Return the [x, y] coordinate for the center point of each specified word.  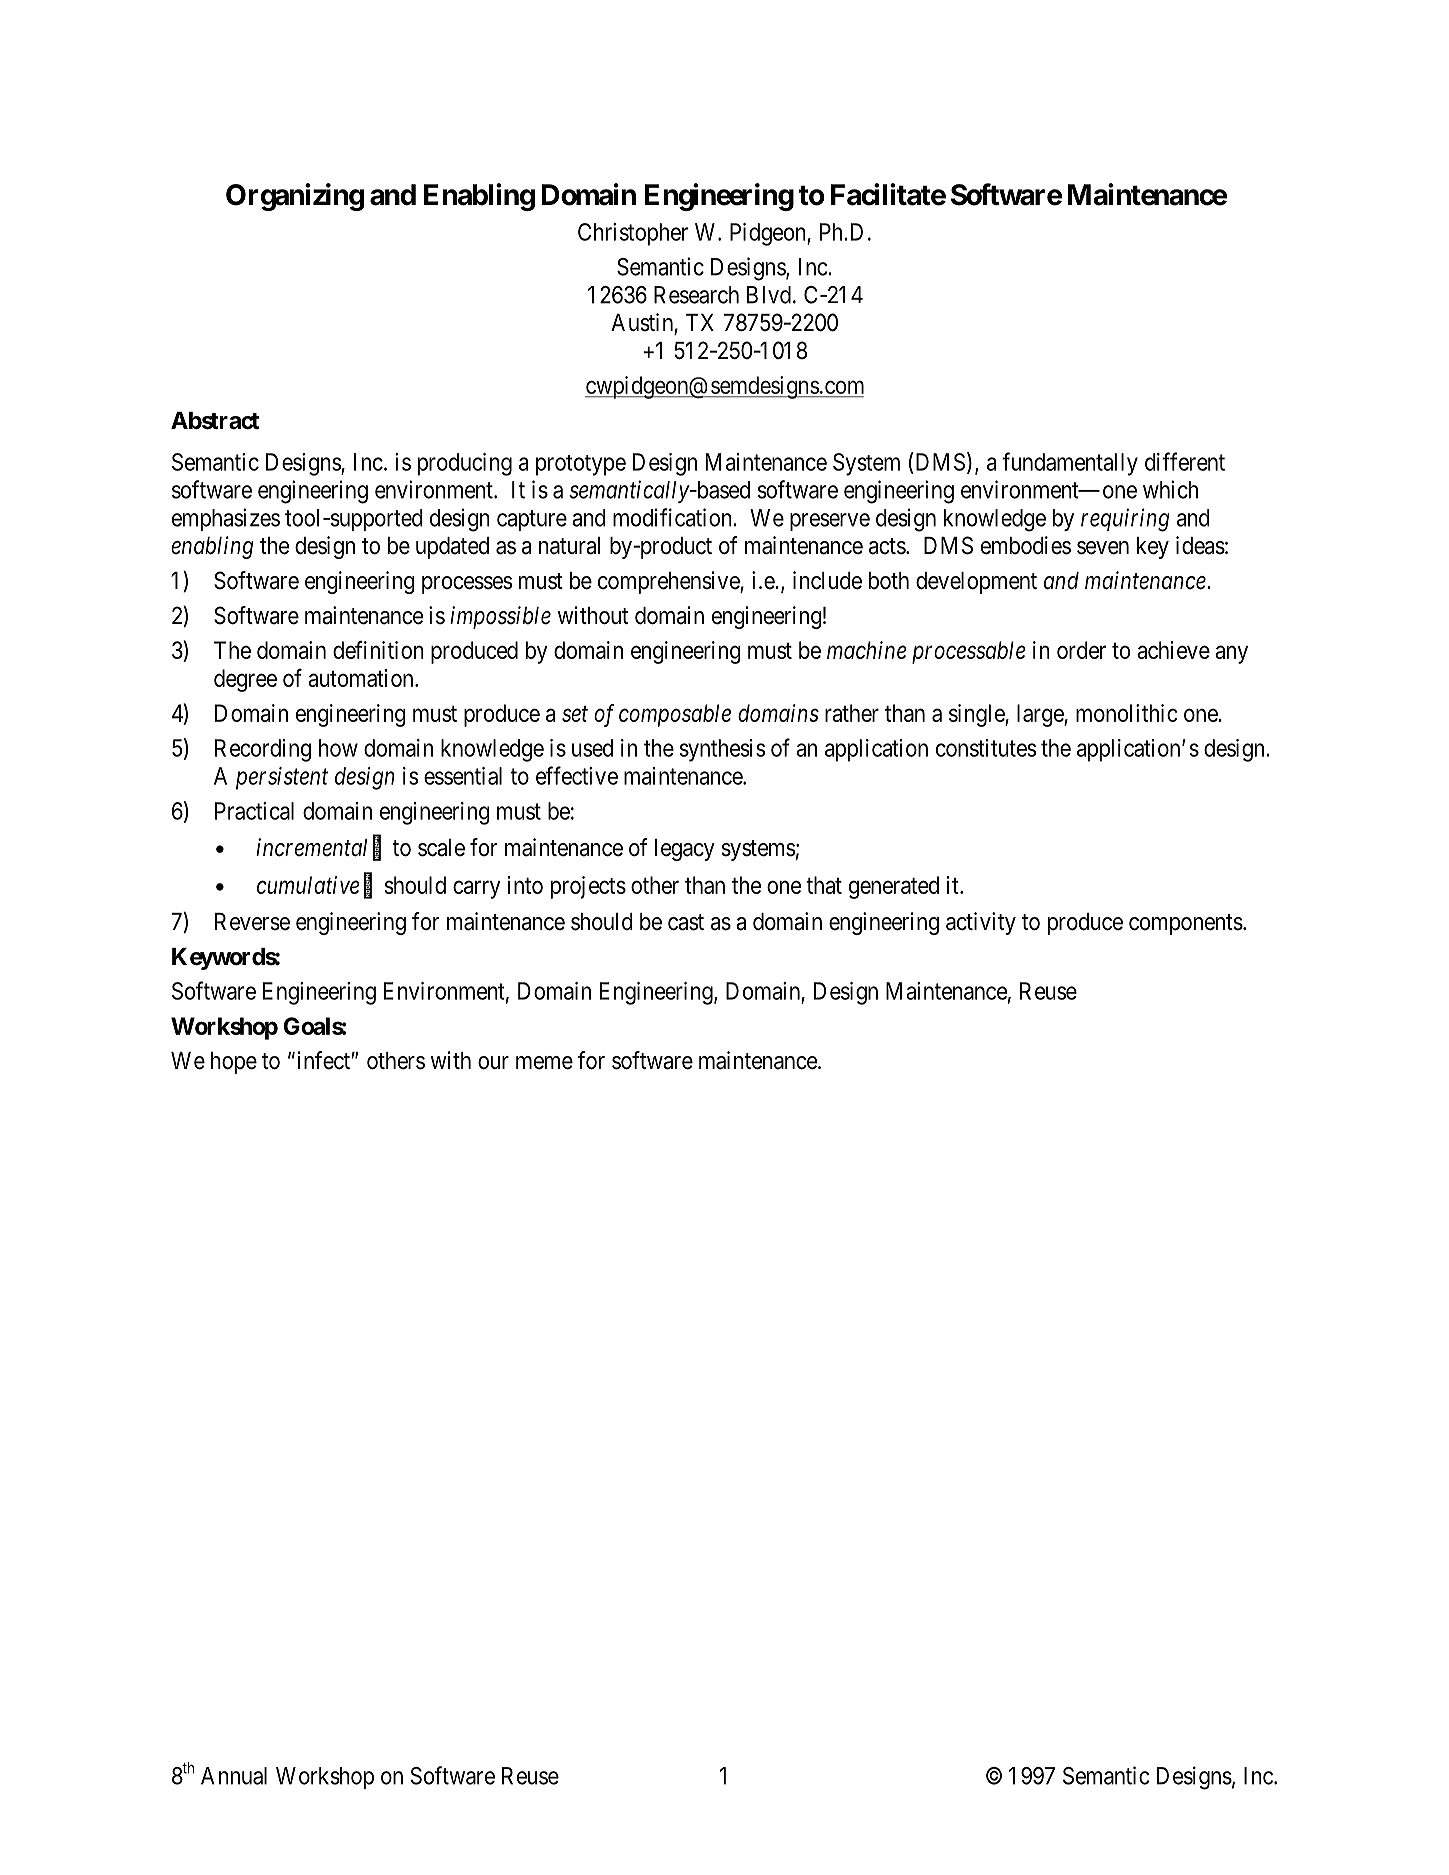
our [493, 1063]
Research [696, 295]
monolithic [1127, 713]
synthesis [722, 750]
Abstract [215, 421]
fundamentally [1070, 464]
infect [323, 1060]
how [338, 748]
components [1186, 924]
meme [544, 1063]
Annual [234, 1776]
